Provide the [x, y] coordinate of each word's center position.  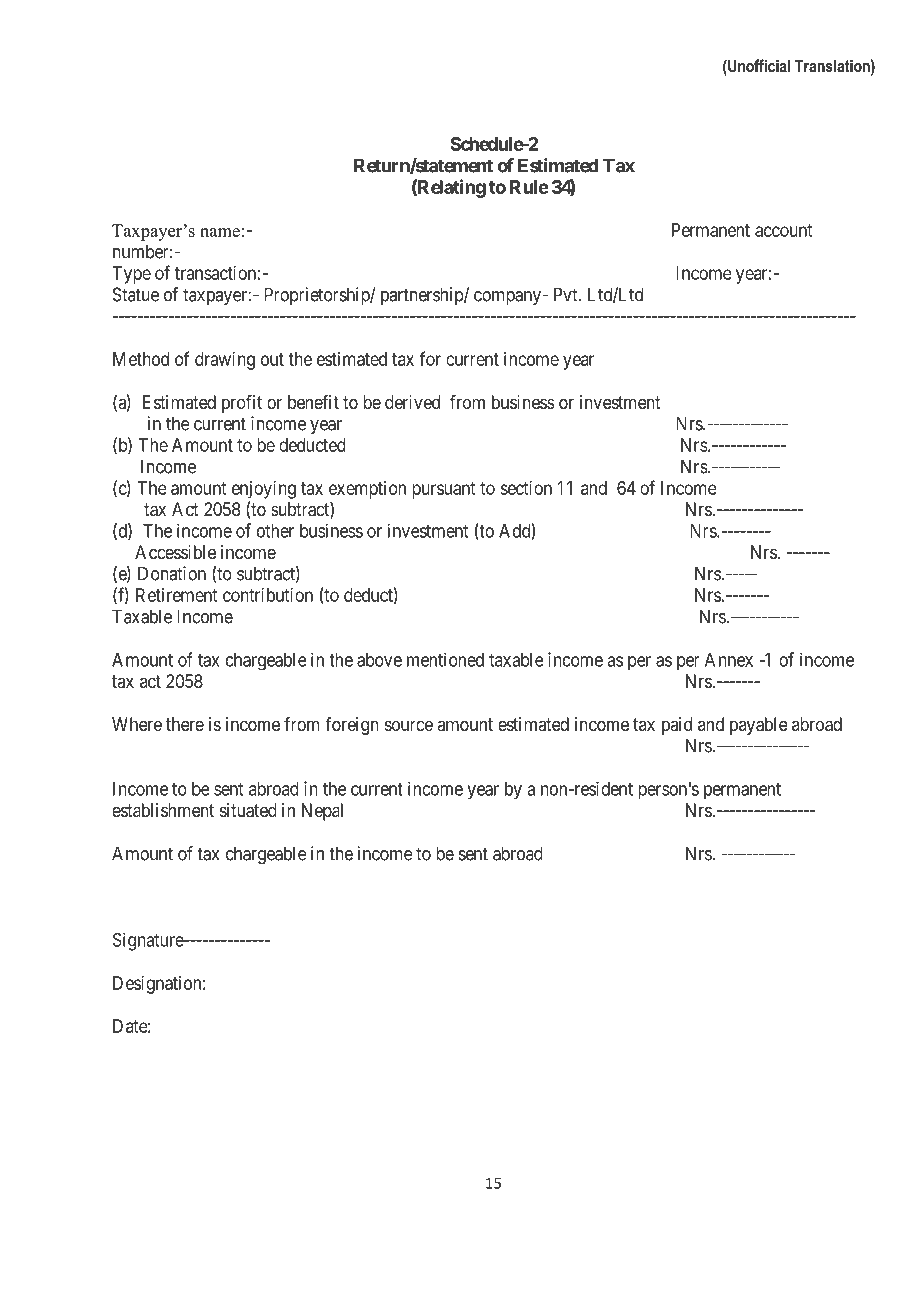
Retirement [176, 595]
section [526, 488]
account [783, 230]
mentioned [445, 659]
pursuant [443, 490]
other [275, 531]
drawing [225, 361]
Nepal [322, 812]
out [272, 359]
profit [242, 404]
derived [412, 402]
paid [677, 726]
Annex [729, 660]
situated [248, 810]
